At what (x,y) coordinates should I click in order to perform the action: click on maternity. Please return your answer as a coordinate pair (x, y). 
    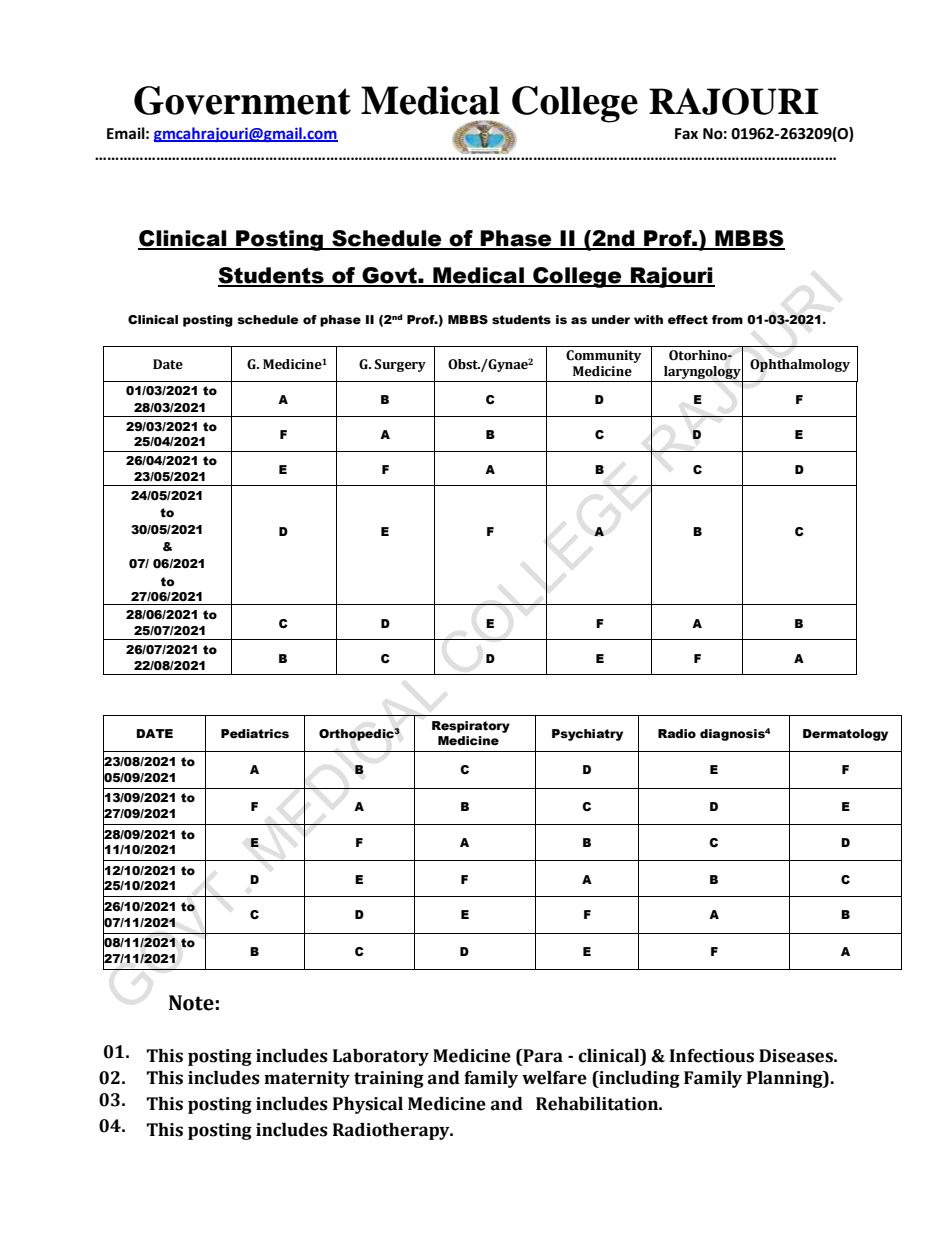
    Looking at the image, I should click on (307, 1079).
